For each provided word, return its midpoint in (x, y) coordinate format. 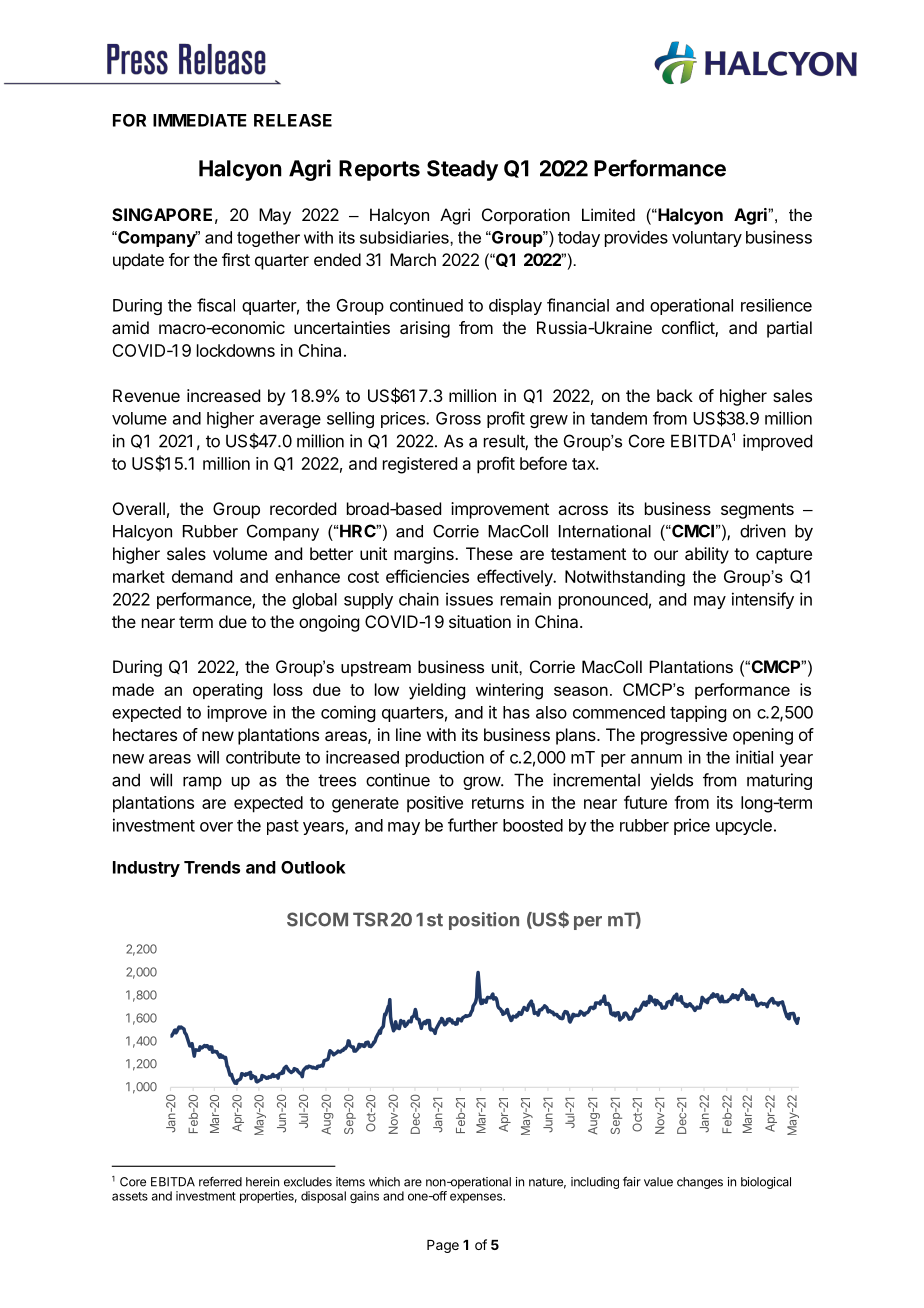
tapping (698, 713)
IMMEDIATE (200, 120)
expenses (477, 1198)
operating (227, 691)
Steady (462, 170)
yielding (437, 691)
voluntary (707, 239)
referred (220, 1182)
